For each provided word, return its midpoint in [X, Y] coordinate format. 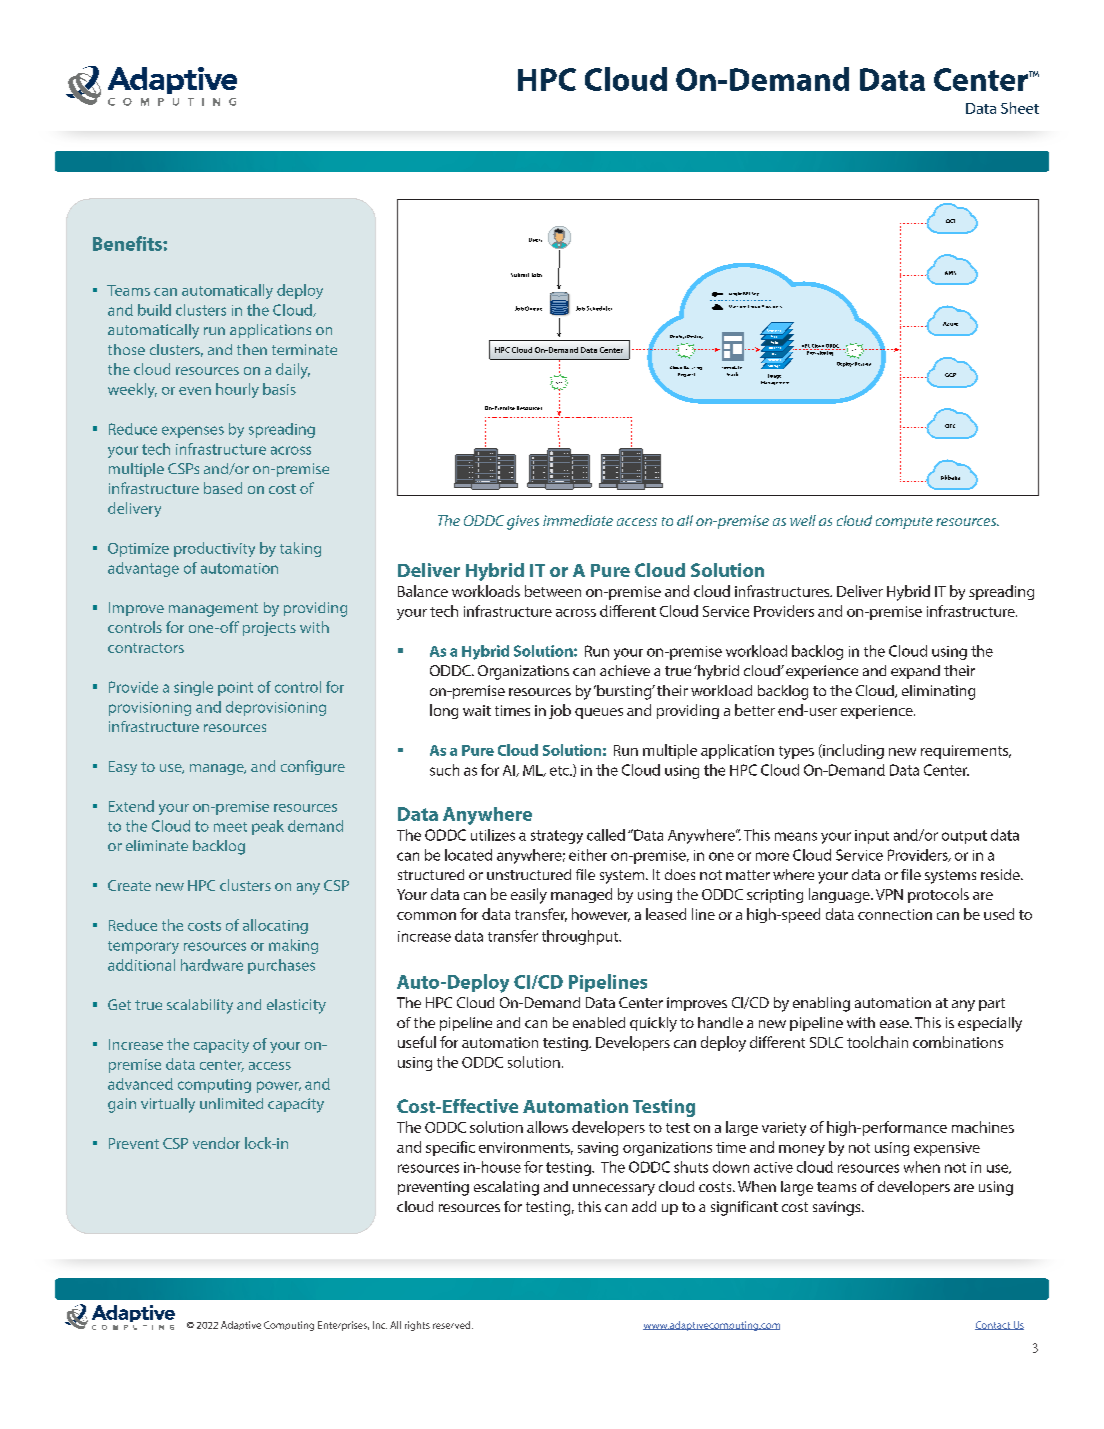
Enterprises [343, 1326]
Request [686, 375]
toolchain [877, 1042]
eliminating [938, 692]
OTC [950, 426]
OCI [950, 221]
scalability [200, 1006]
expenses [193, 432]
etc [561, 771]
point [235, 689]
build [154, 310]
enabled [599, 1022]
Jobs [537, 275]
